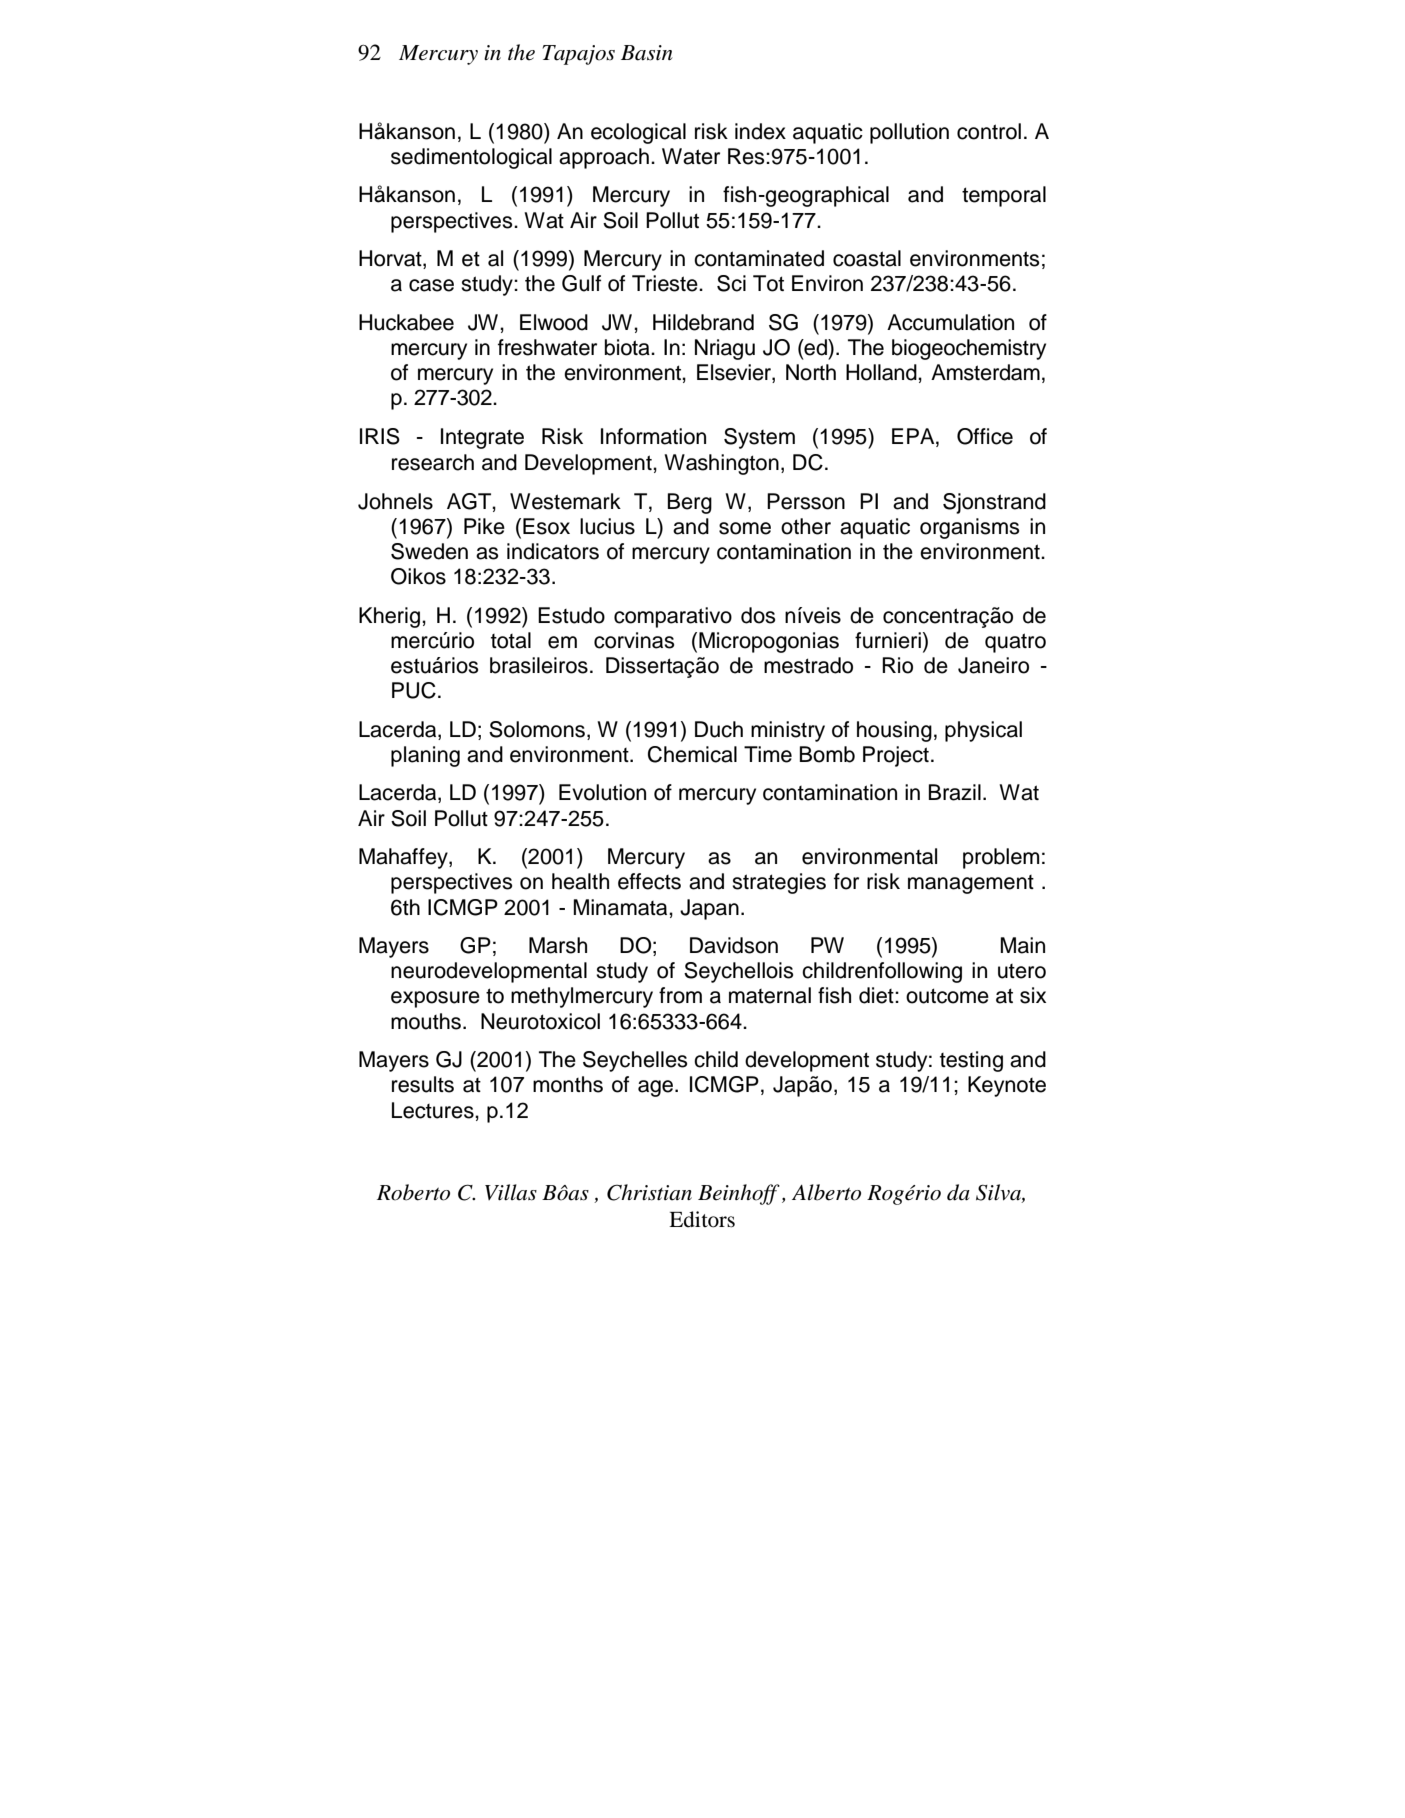 The height and width of the image is (1818, 1405). I want to click on Japan, so click(709, 909).
